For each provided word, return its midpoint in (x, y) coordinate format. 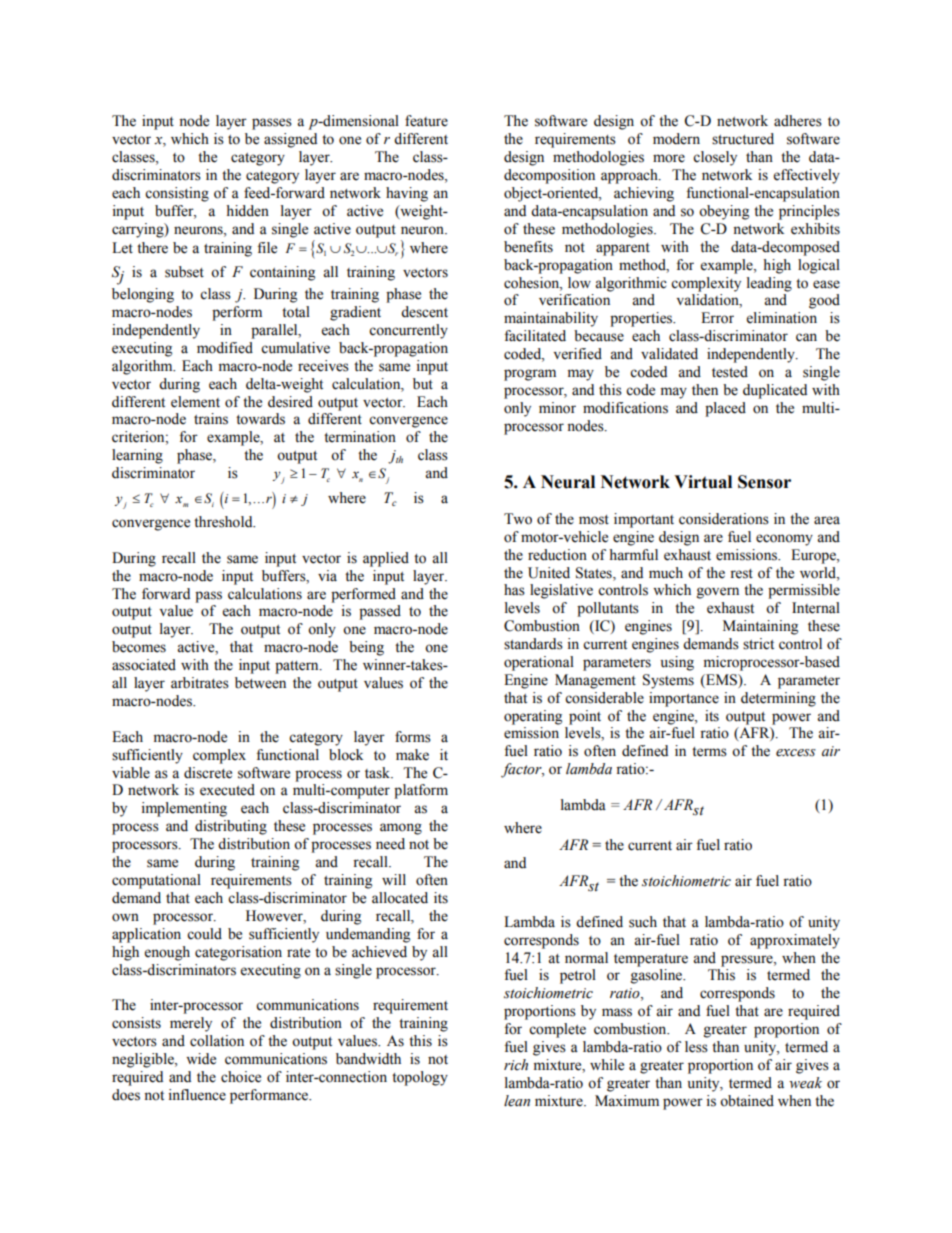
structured (743, 139)
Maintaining (760, 627)
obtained (747, 1101)
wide (201, 1059)
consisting (177, 194)
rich (516, 1065)
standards (533, 644)
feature (426, 121)
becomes (139, 647)
